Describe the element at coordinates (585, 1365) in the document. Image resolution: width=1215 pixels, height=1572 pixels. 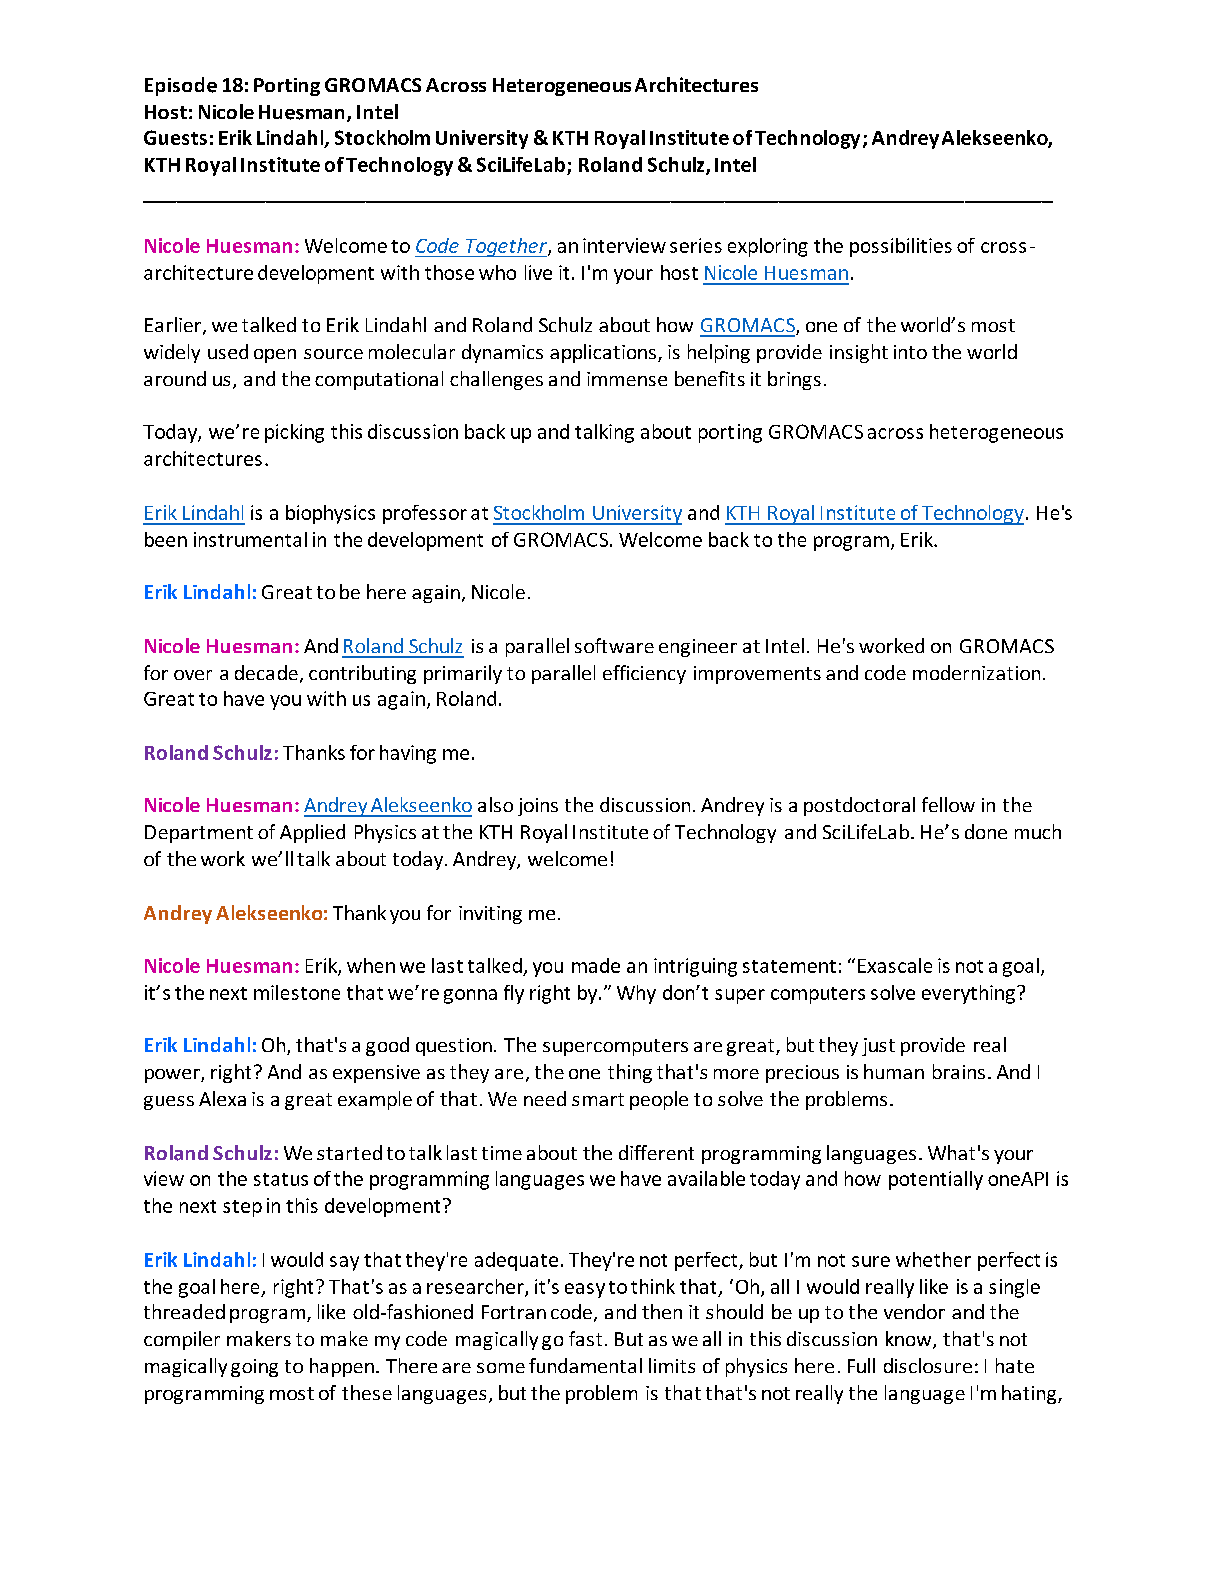
I see `fundamental` at that location.
